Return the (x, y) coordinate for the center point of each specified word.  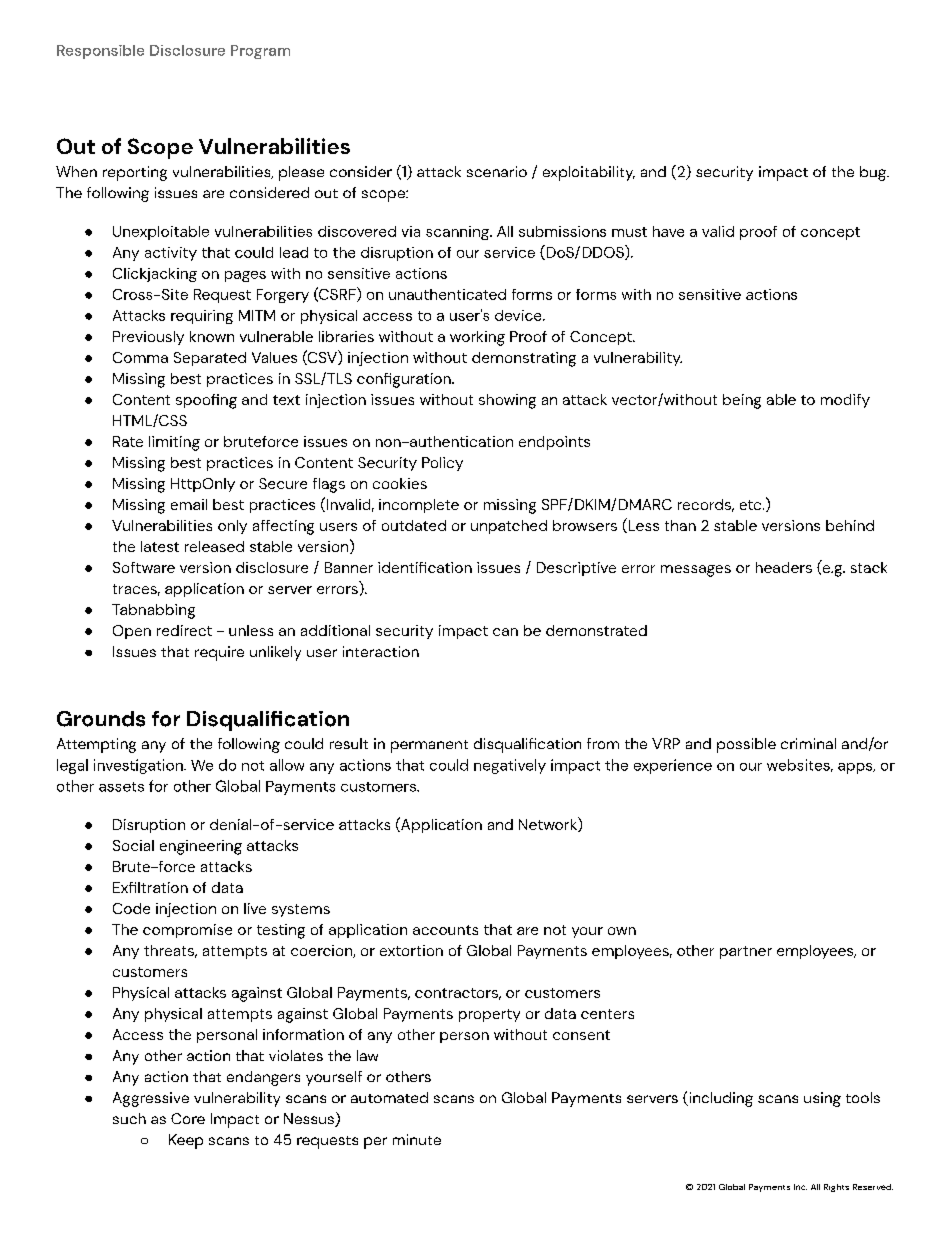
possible (746, 745)
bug (874, 173)
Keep (186, 1141)
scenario (497, 171)
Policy (442, 464)
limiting (174, 443)
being (742, 401)
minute (417, 1139)
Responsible (100, 52)
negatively (510, 766)
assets (121, 787)
